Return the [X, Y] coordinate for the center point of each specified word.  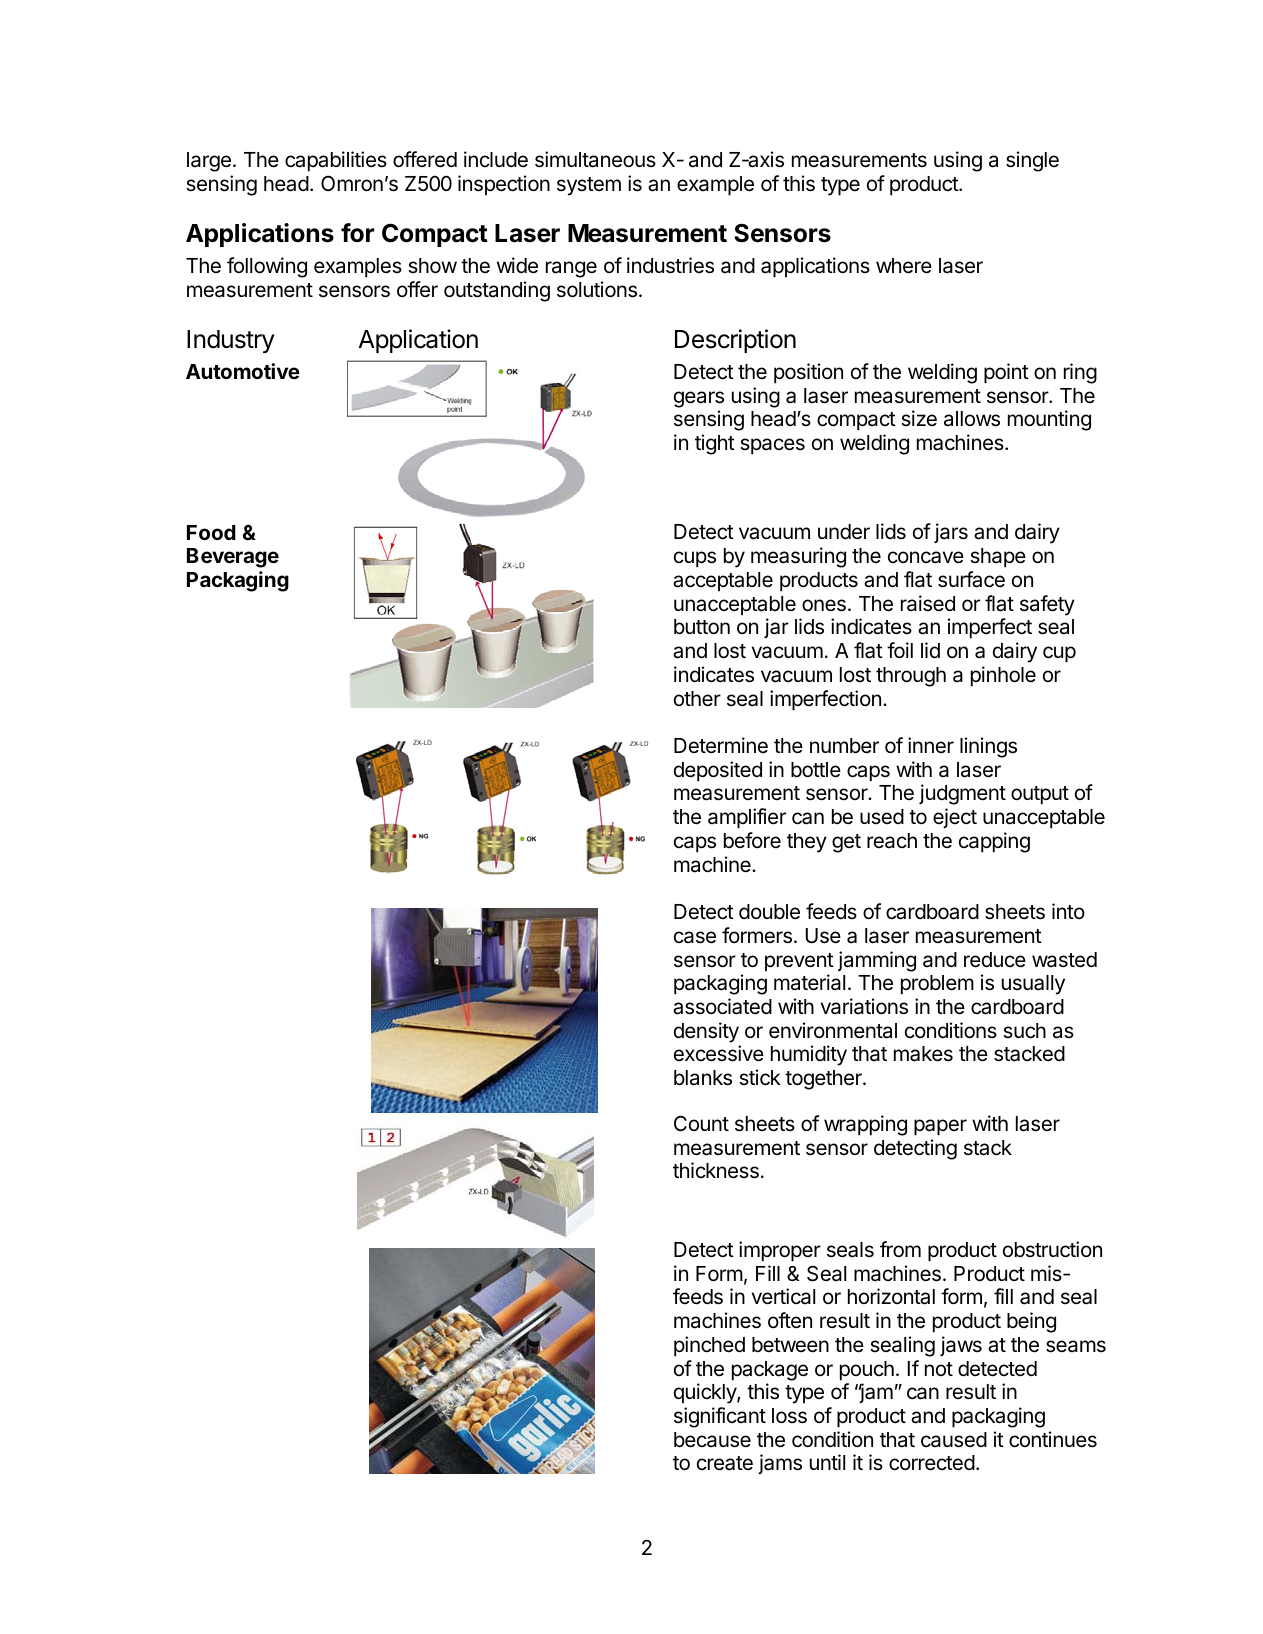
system [589, 186]
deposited [718, 771]
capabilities [336, 161]
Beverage [233, 558]
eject [955, 818]
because [712, 1440]
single [1032, 161]
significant [720, 1417]
